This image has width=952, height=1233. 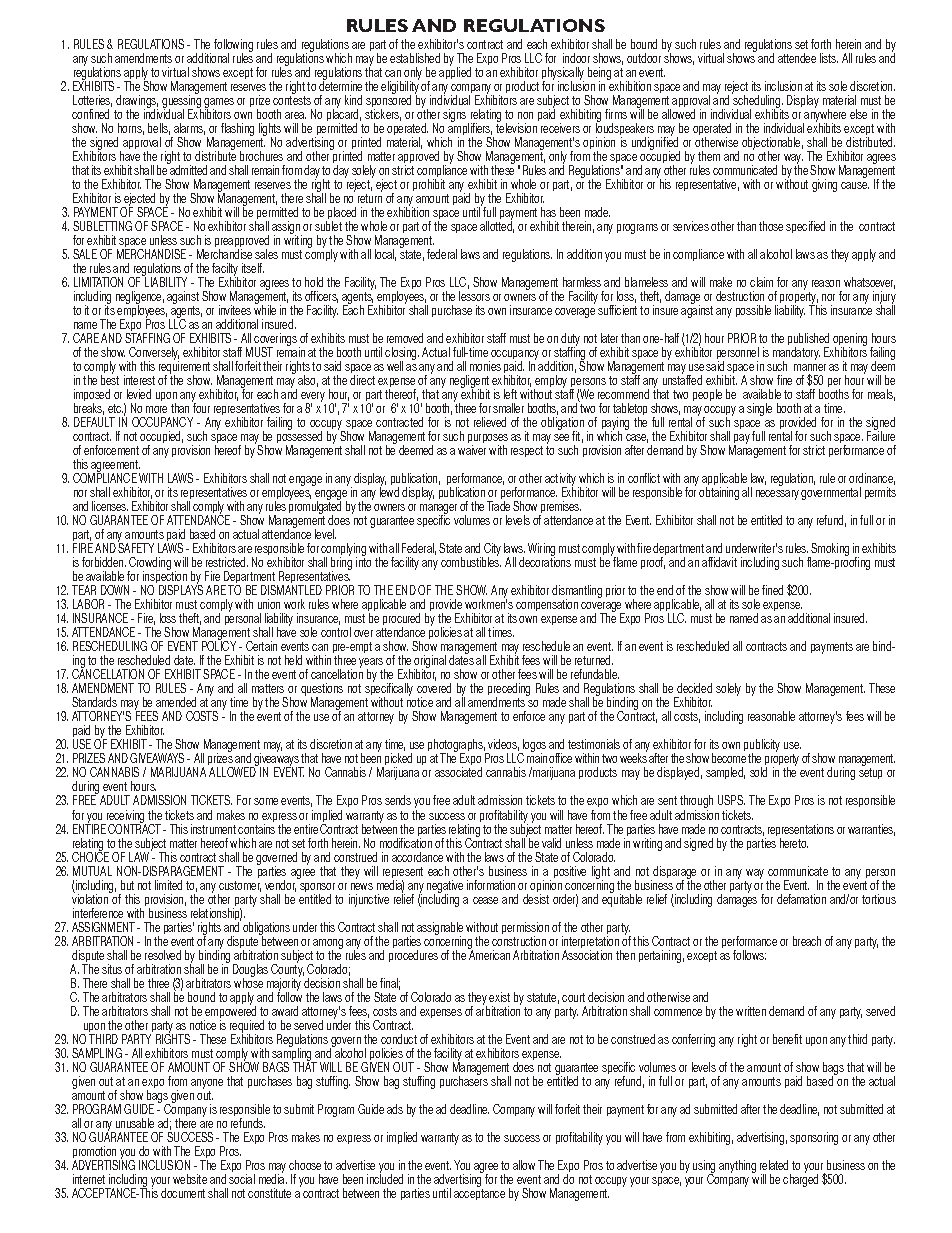 What do you see at coordinates (153, 355) in the image?
I see `Conversely` at bounding box center [153, 355].
